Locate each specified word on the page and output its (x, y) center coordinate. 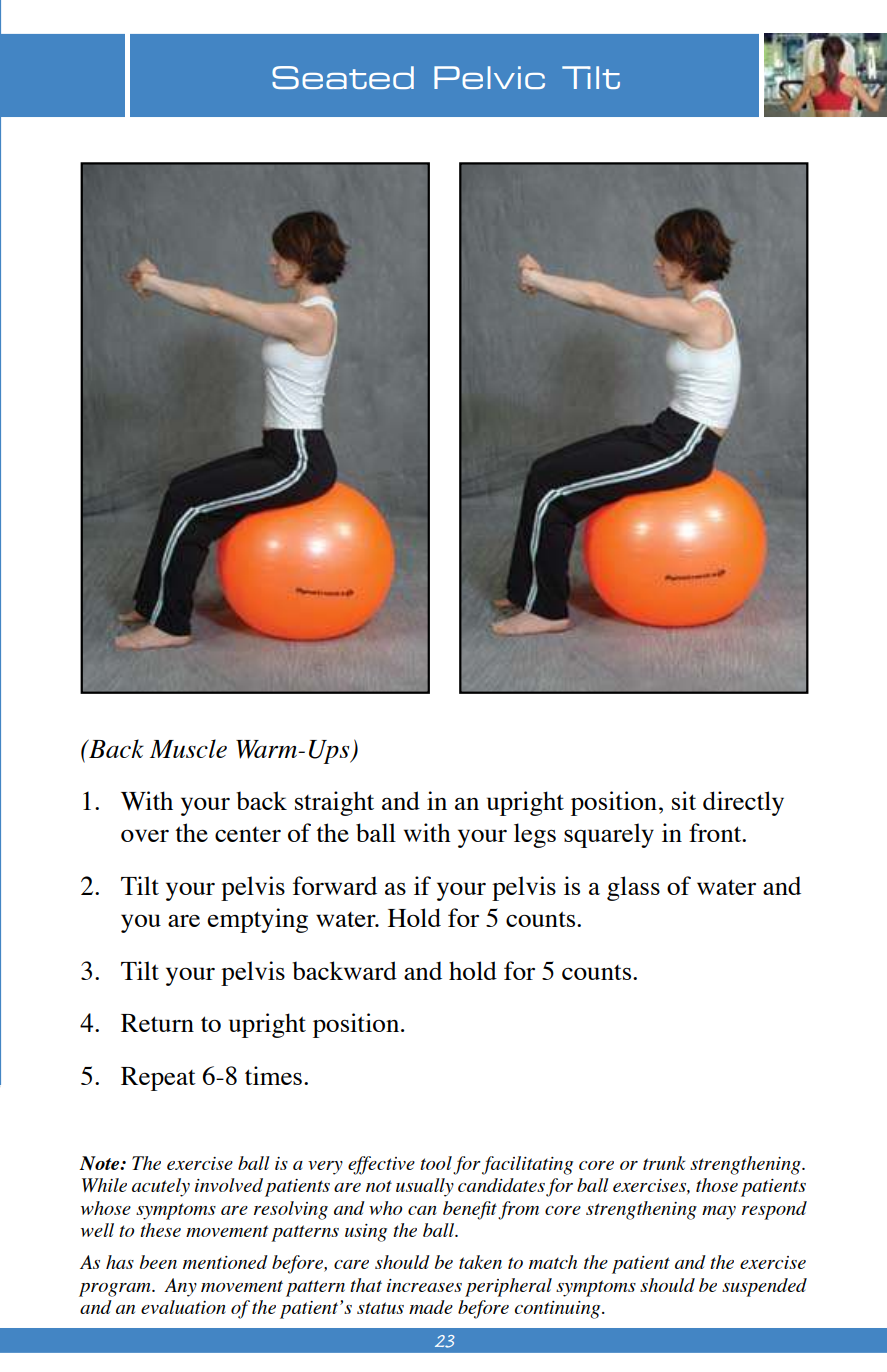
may (719, 1213)
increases (424, 1285)
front (716, 832)
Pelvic (489, 77)
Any (180, 1287)
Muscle (188, 748)
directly (743, 803)
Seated (343, 77)
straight (334, 803)
